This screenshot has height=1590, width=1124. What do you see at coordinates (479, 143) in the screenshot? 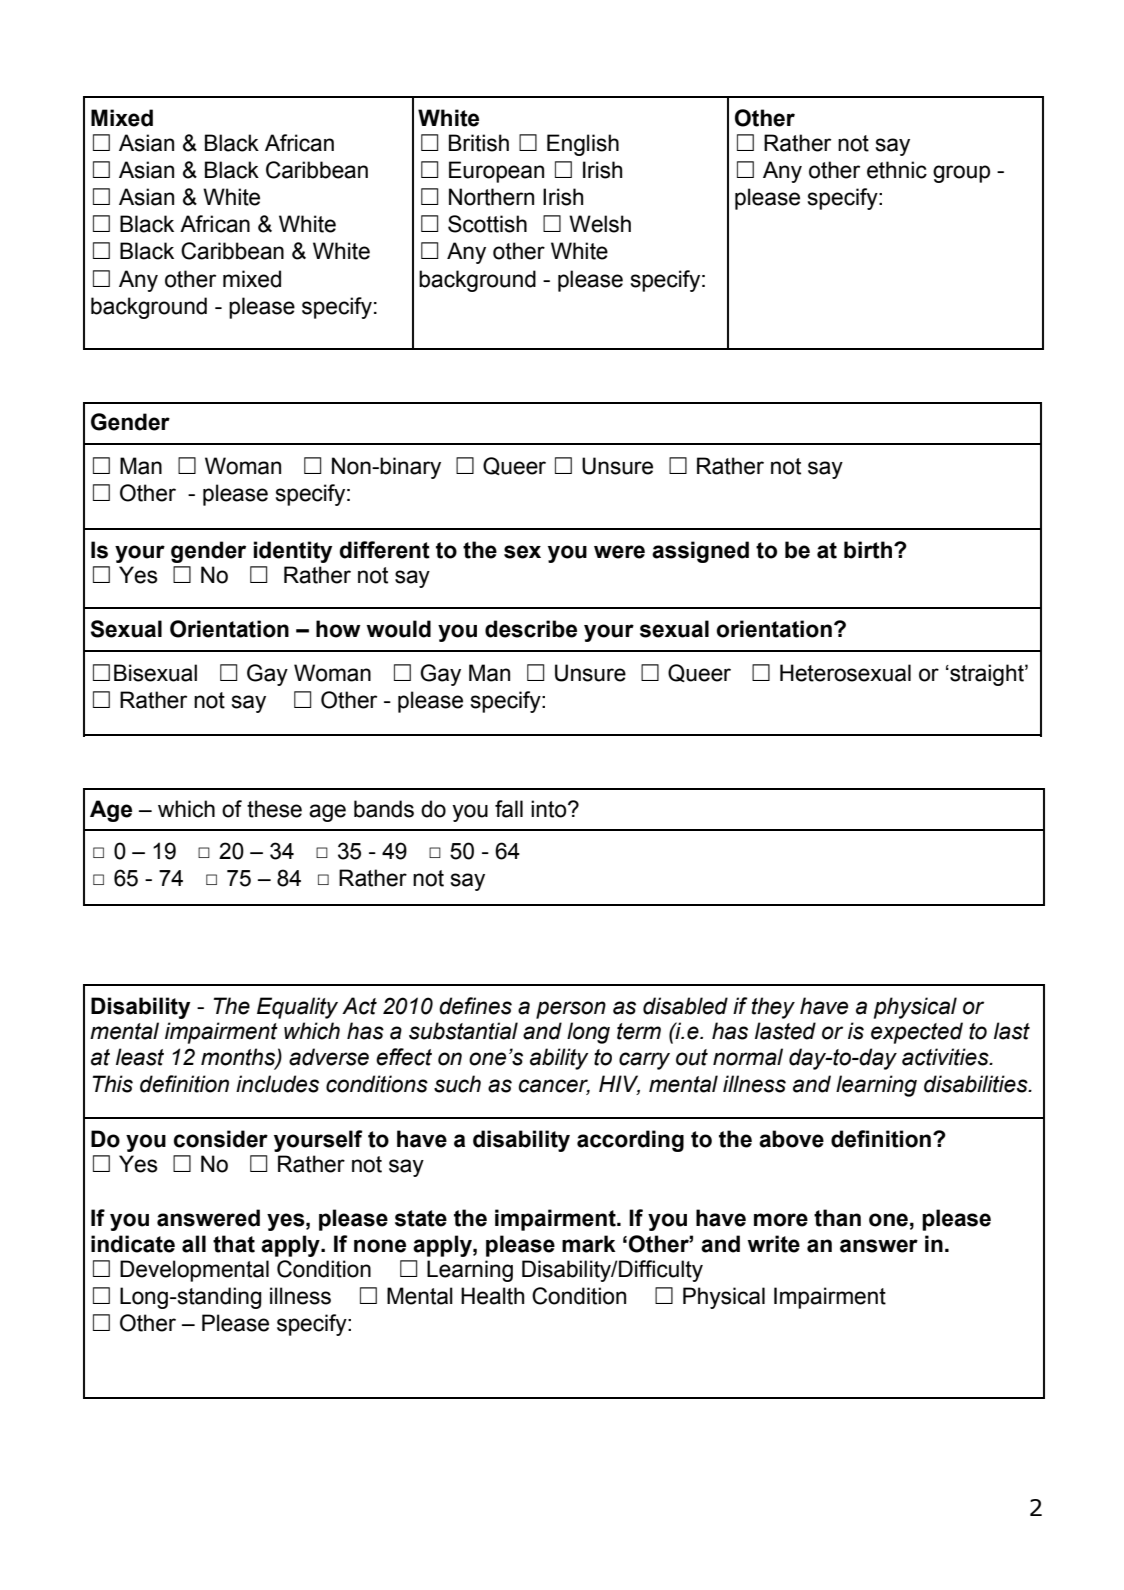
I see `British` at bounding box center [479, 143].
